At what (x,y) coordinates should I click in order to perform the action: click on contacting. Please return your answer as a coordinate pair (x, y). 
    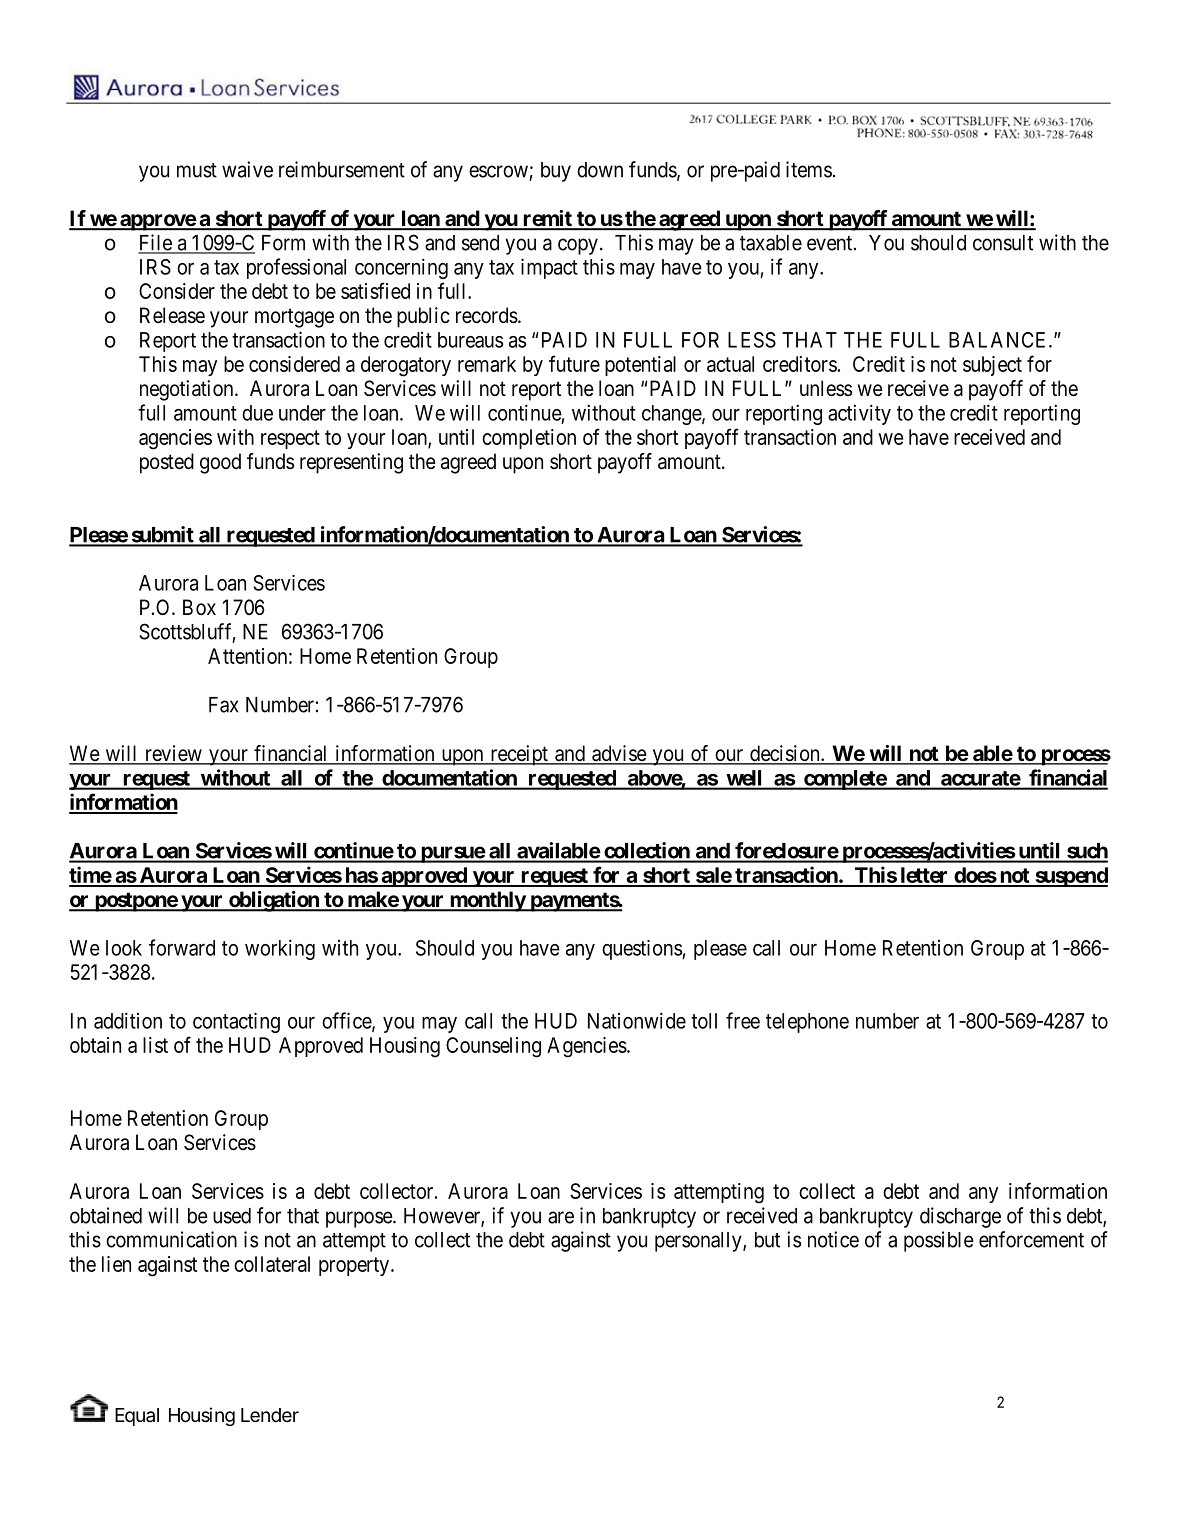
    Looking at the image, I should click on (236, 1022).
